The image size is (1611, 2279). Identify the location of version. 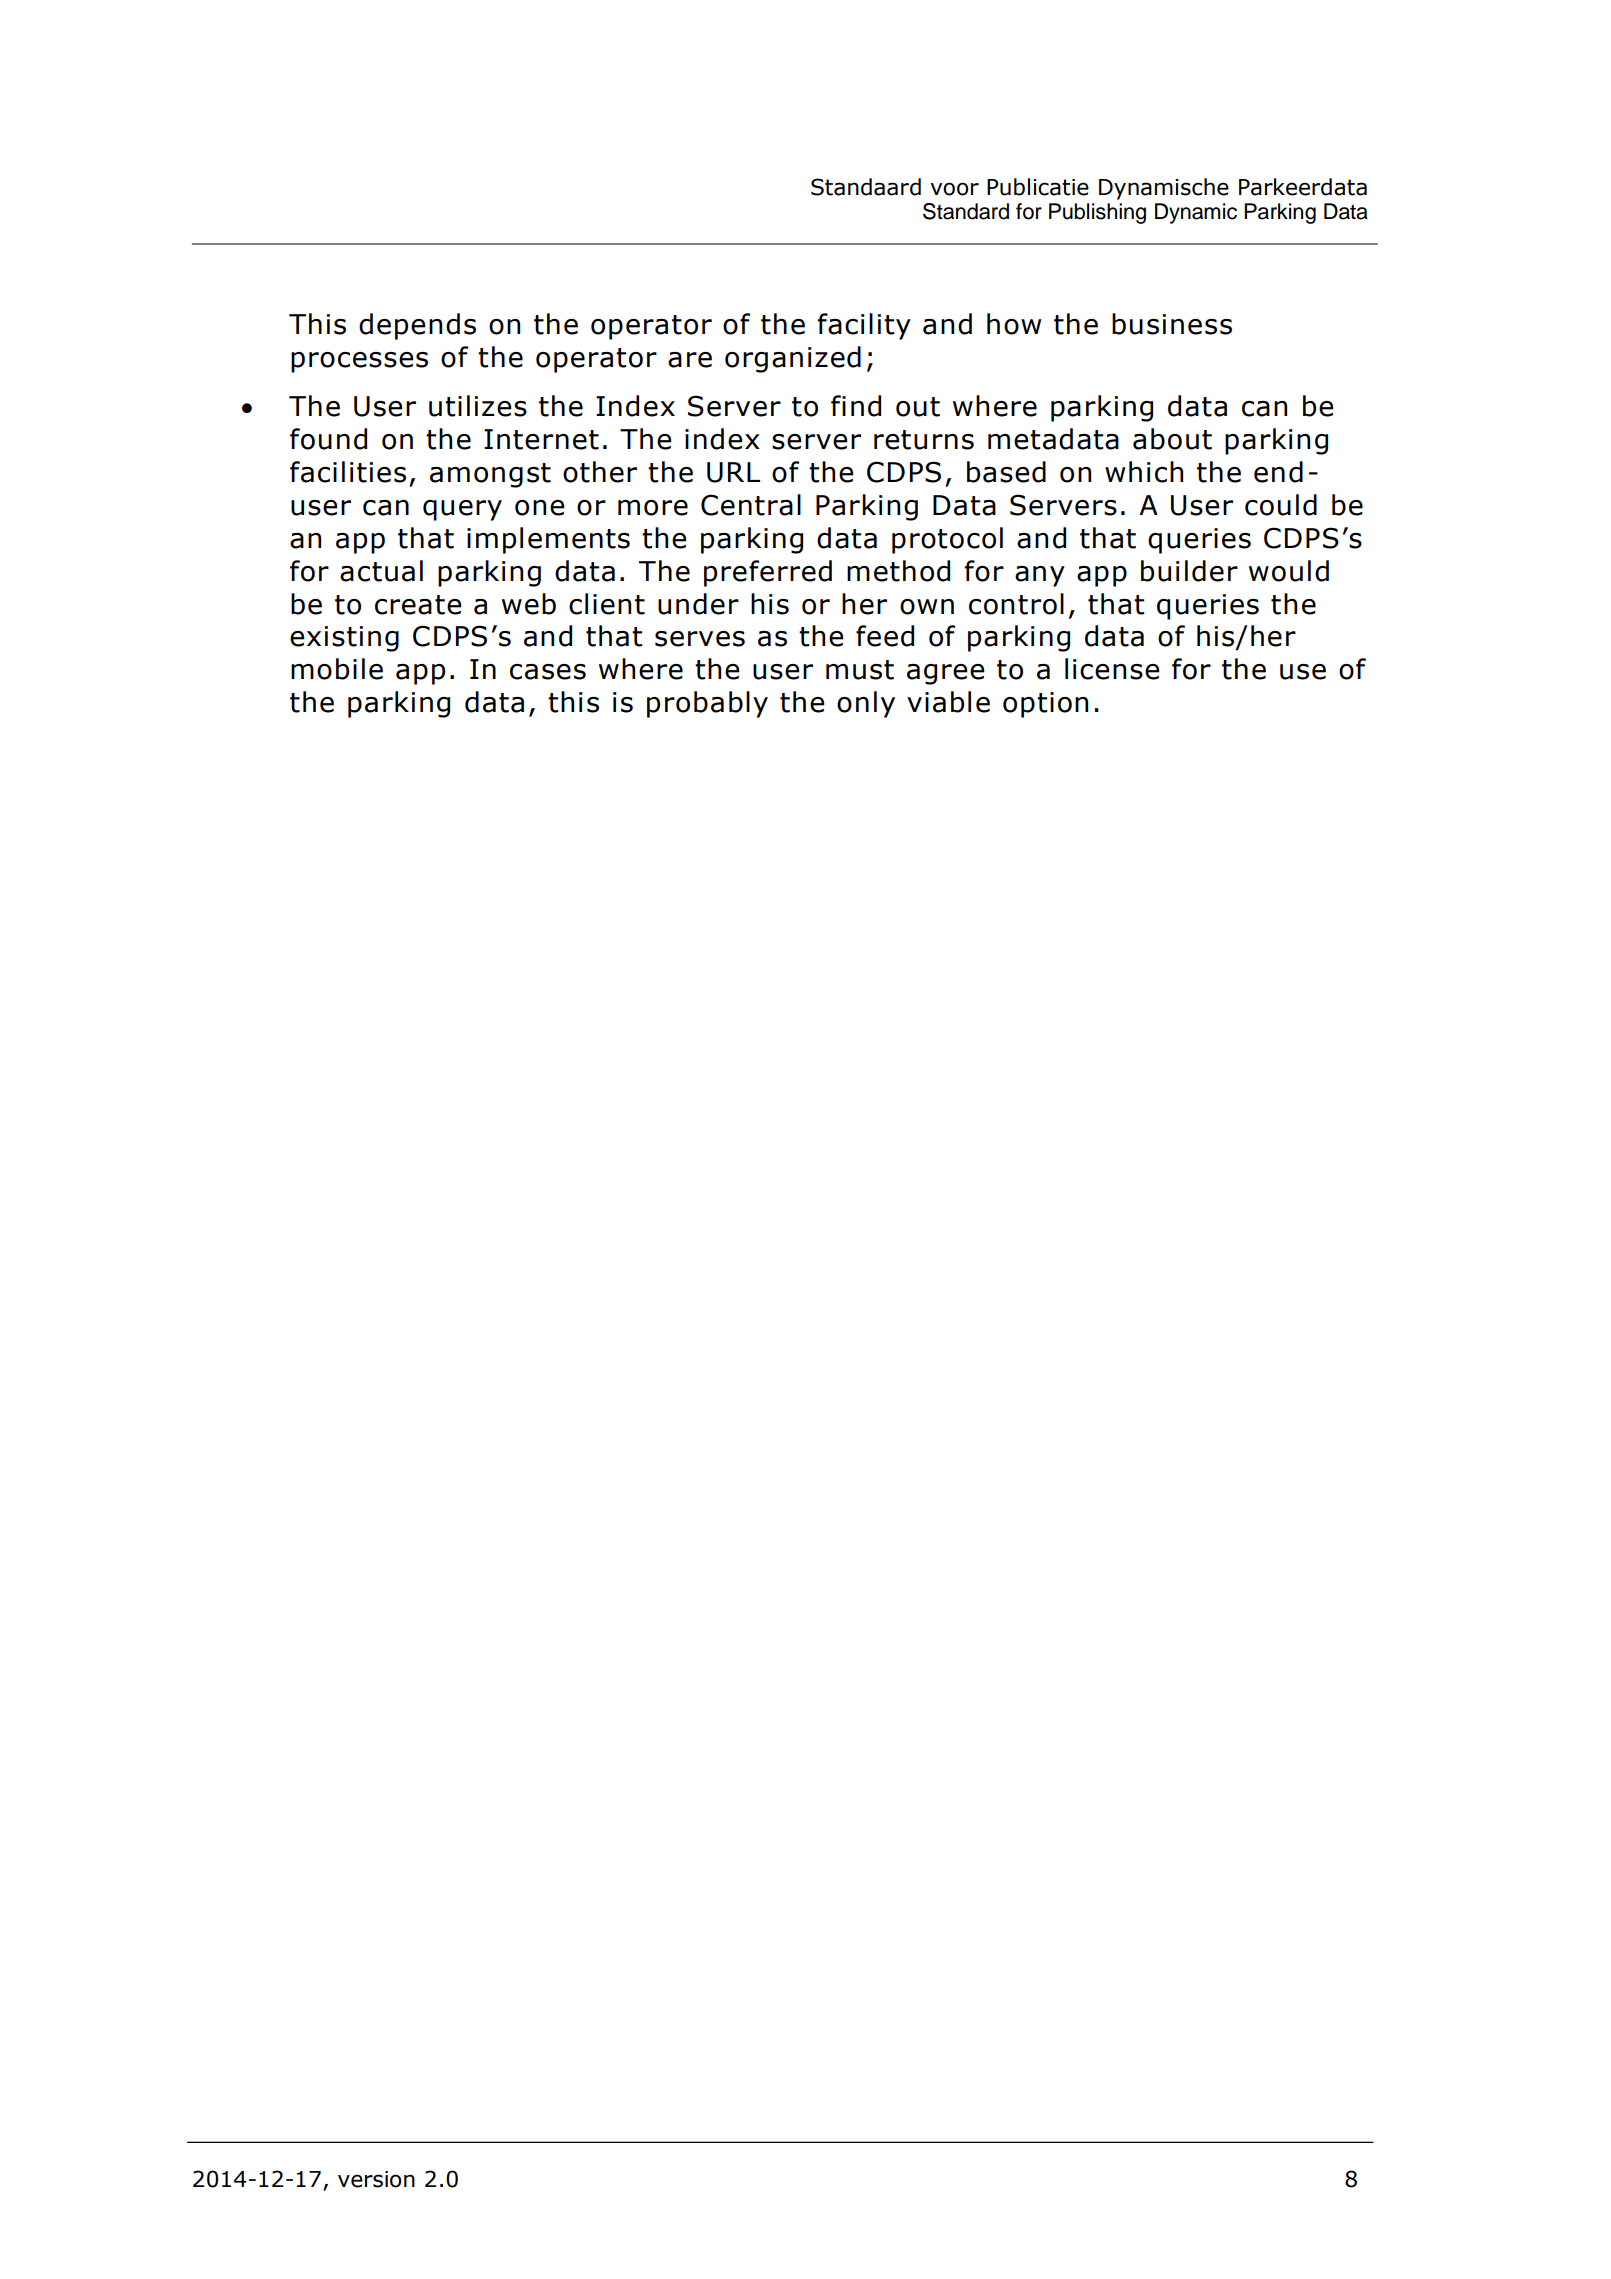
(376, 2179).
